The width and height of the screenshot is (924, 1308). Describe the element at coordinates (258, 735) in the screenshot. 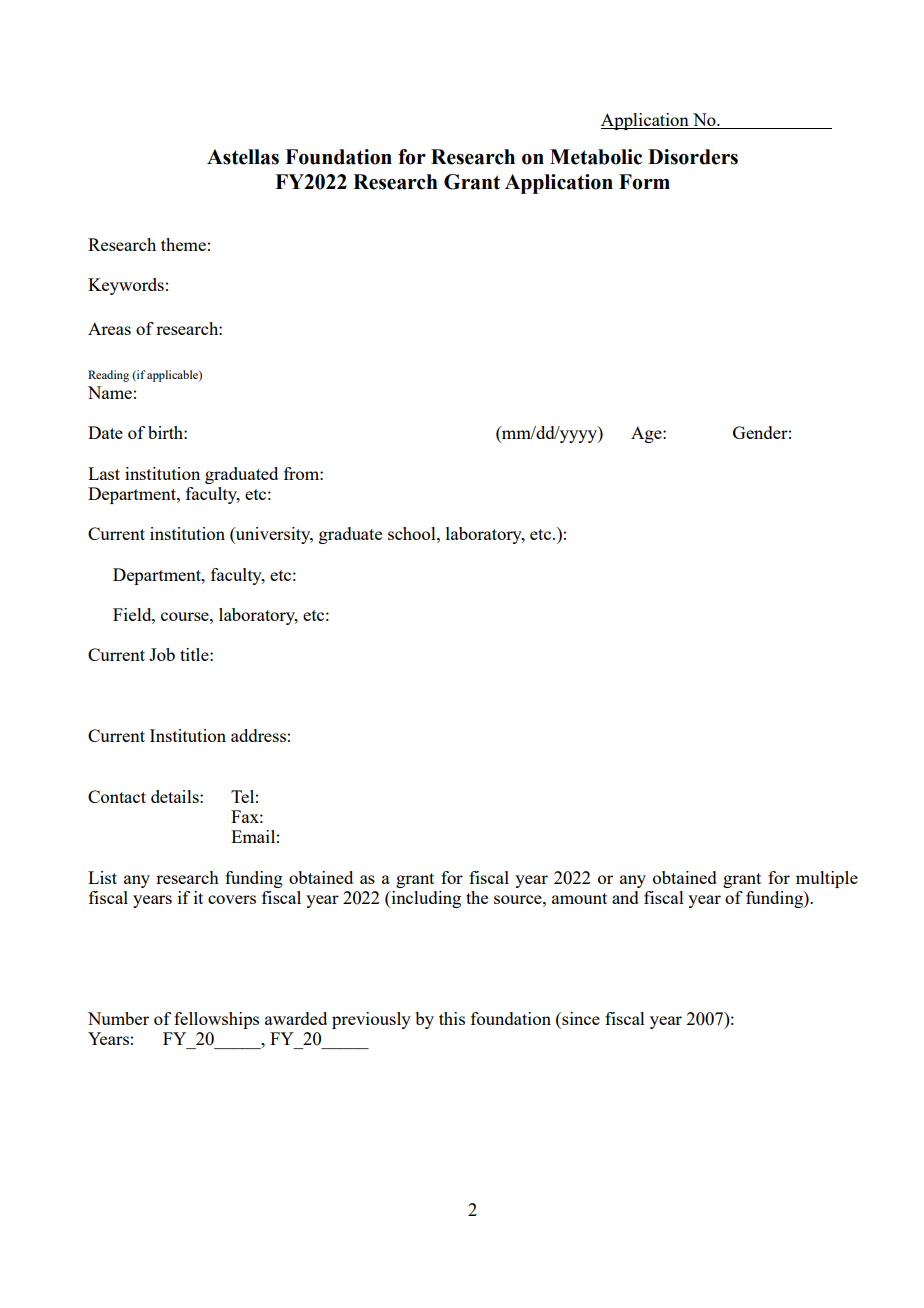

I see `address` at that location.
